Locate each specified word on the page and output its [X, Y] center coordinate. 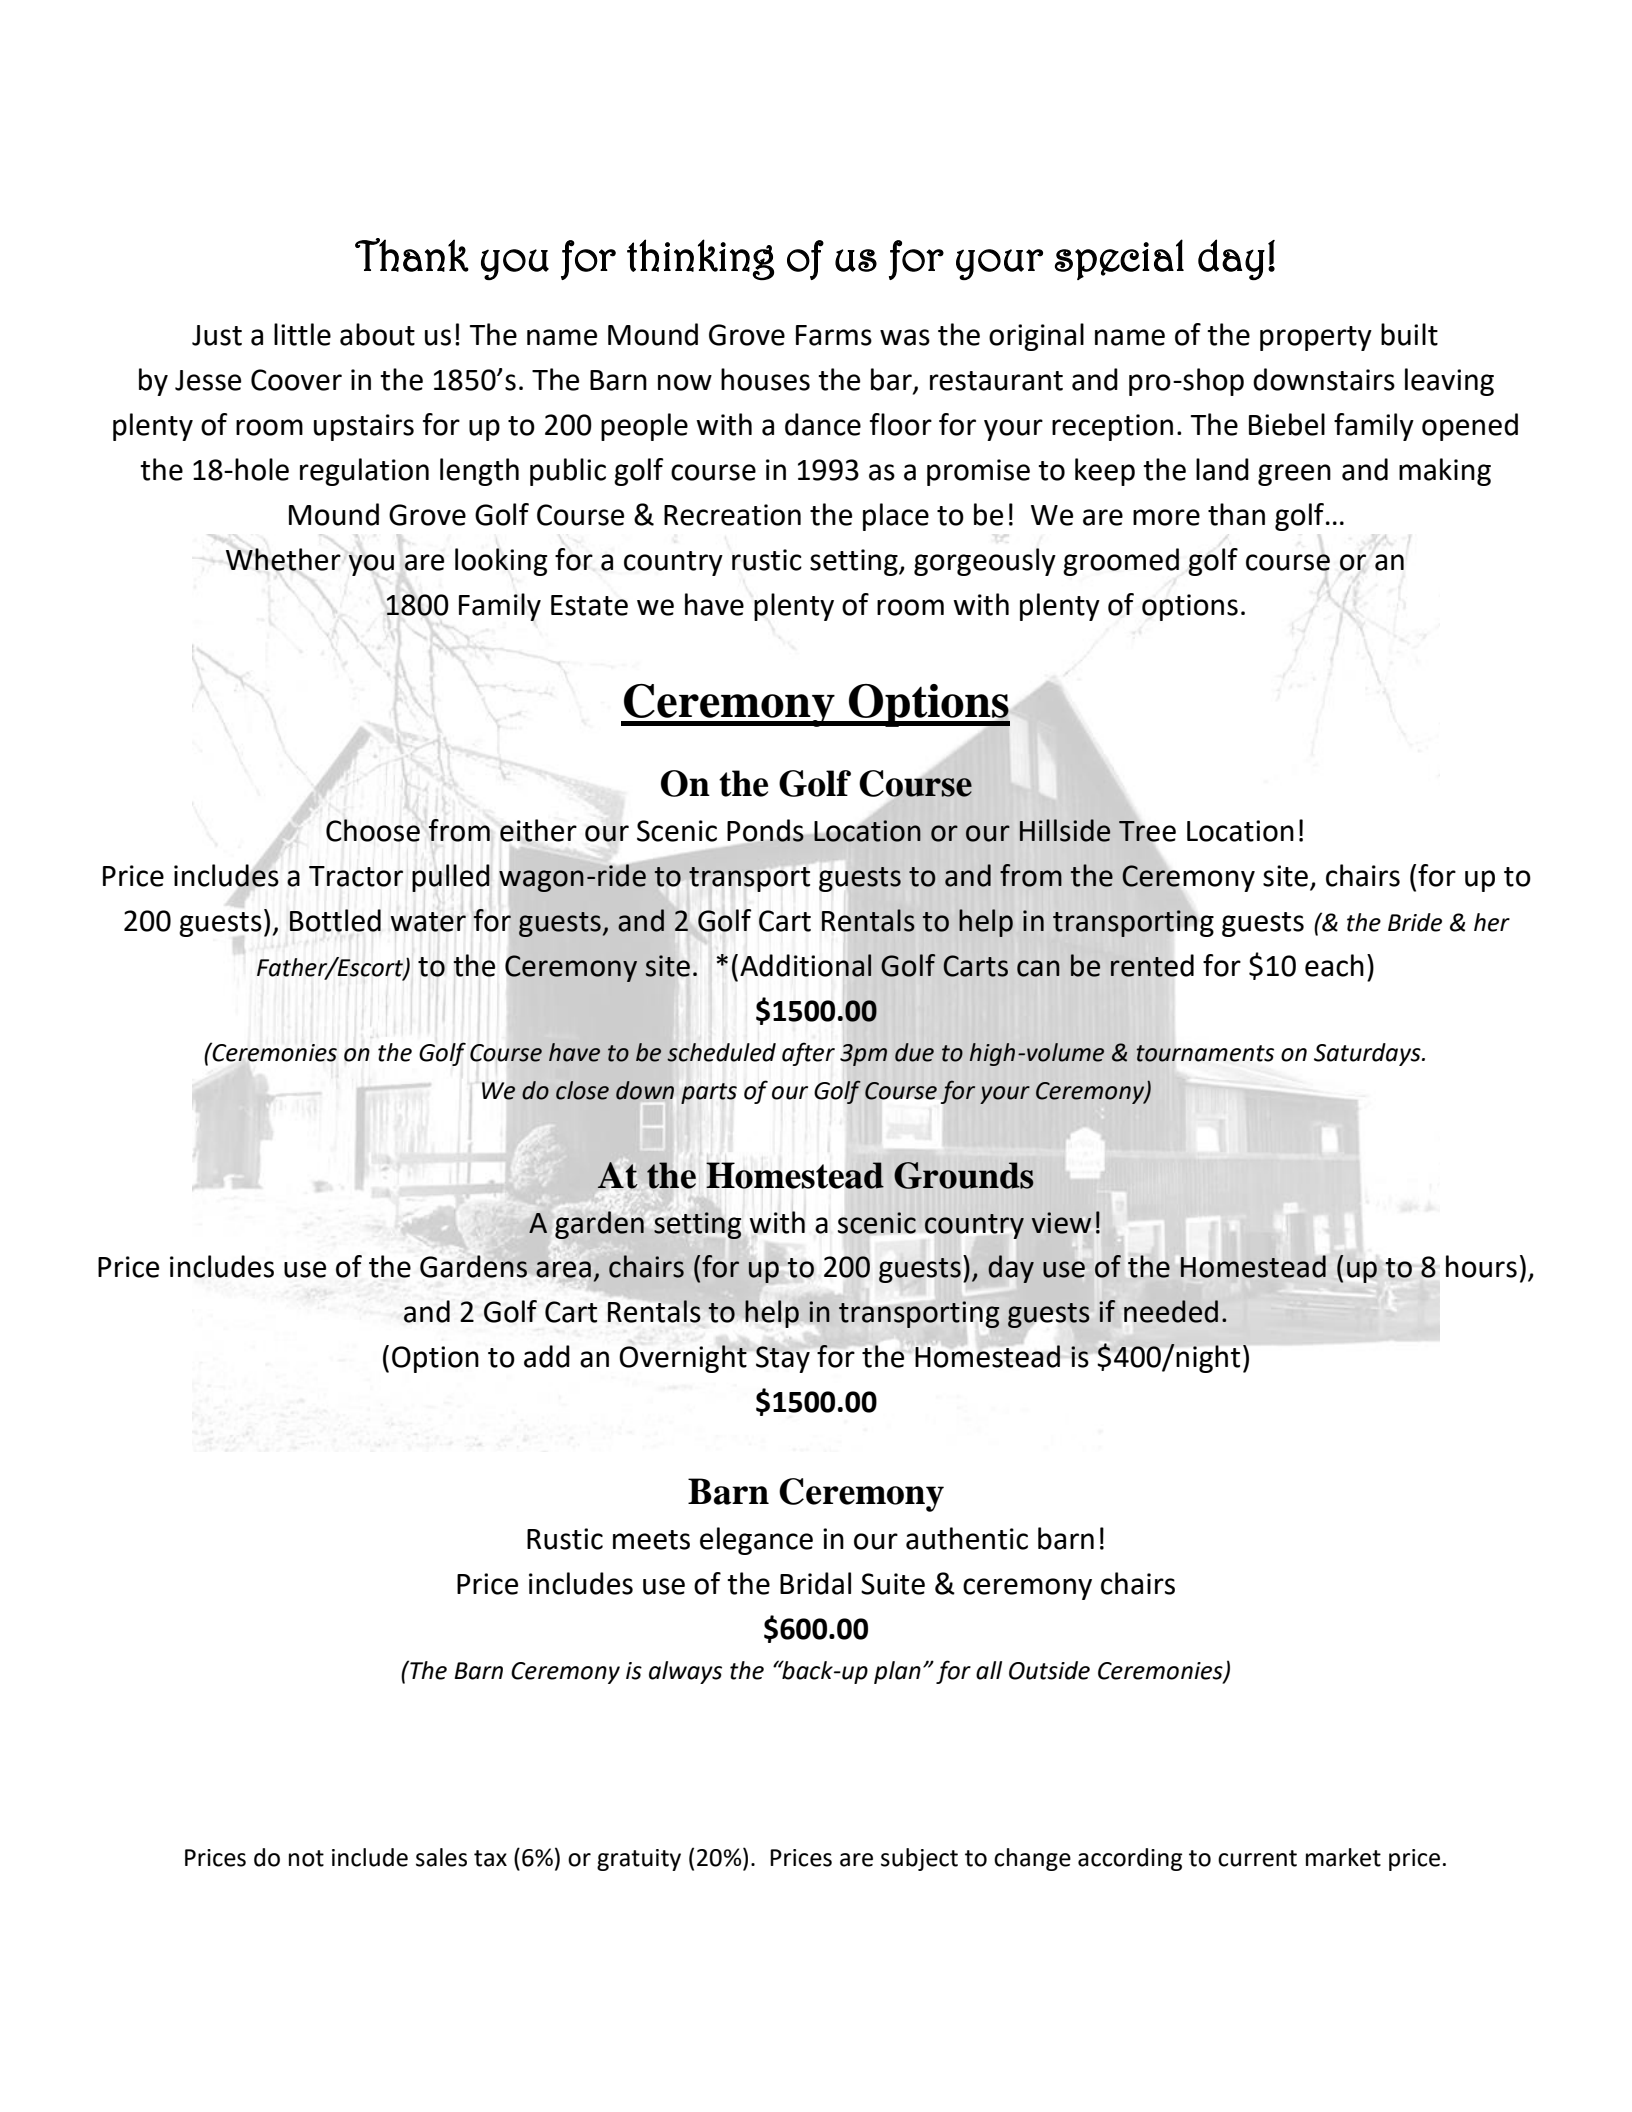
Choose [373, 830]
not [306, 1858]
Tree [1147, 831]
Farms [834, 335]
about [377, 334]
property [1316, 338]
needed [1171, 1311]
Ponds [766, 831]
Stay [783, 1359]
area [563, 1269]
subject [919, 1859]
